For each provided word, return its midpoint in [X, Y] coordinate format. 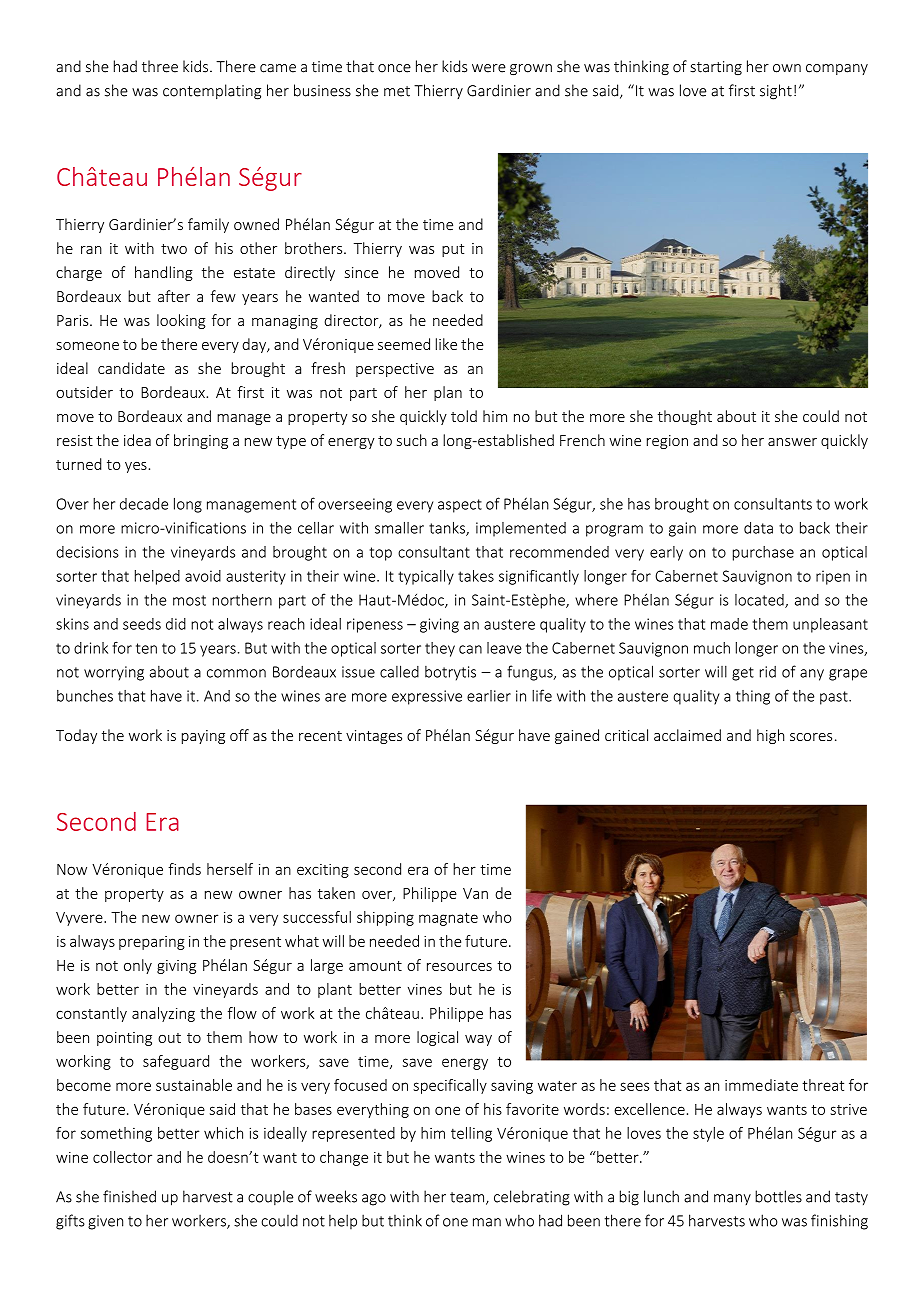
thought [685, 417]
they [440, 649]
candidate [131, 368]
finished [129, 1196]
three [160, 66]
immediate [761, 1085]
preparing [152, 943]
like [446, 344]
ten [146, 648]
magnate [448, 919]
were [489, 68]
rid [768, 672]
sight [776, 92]
